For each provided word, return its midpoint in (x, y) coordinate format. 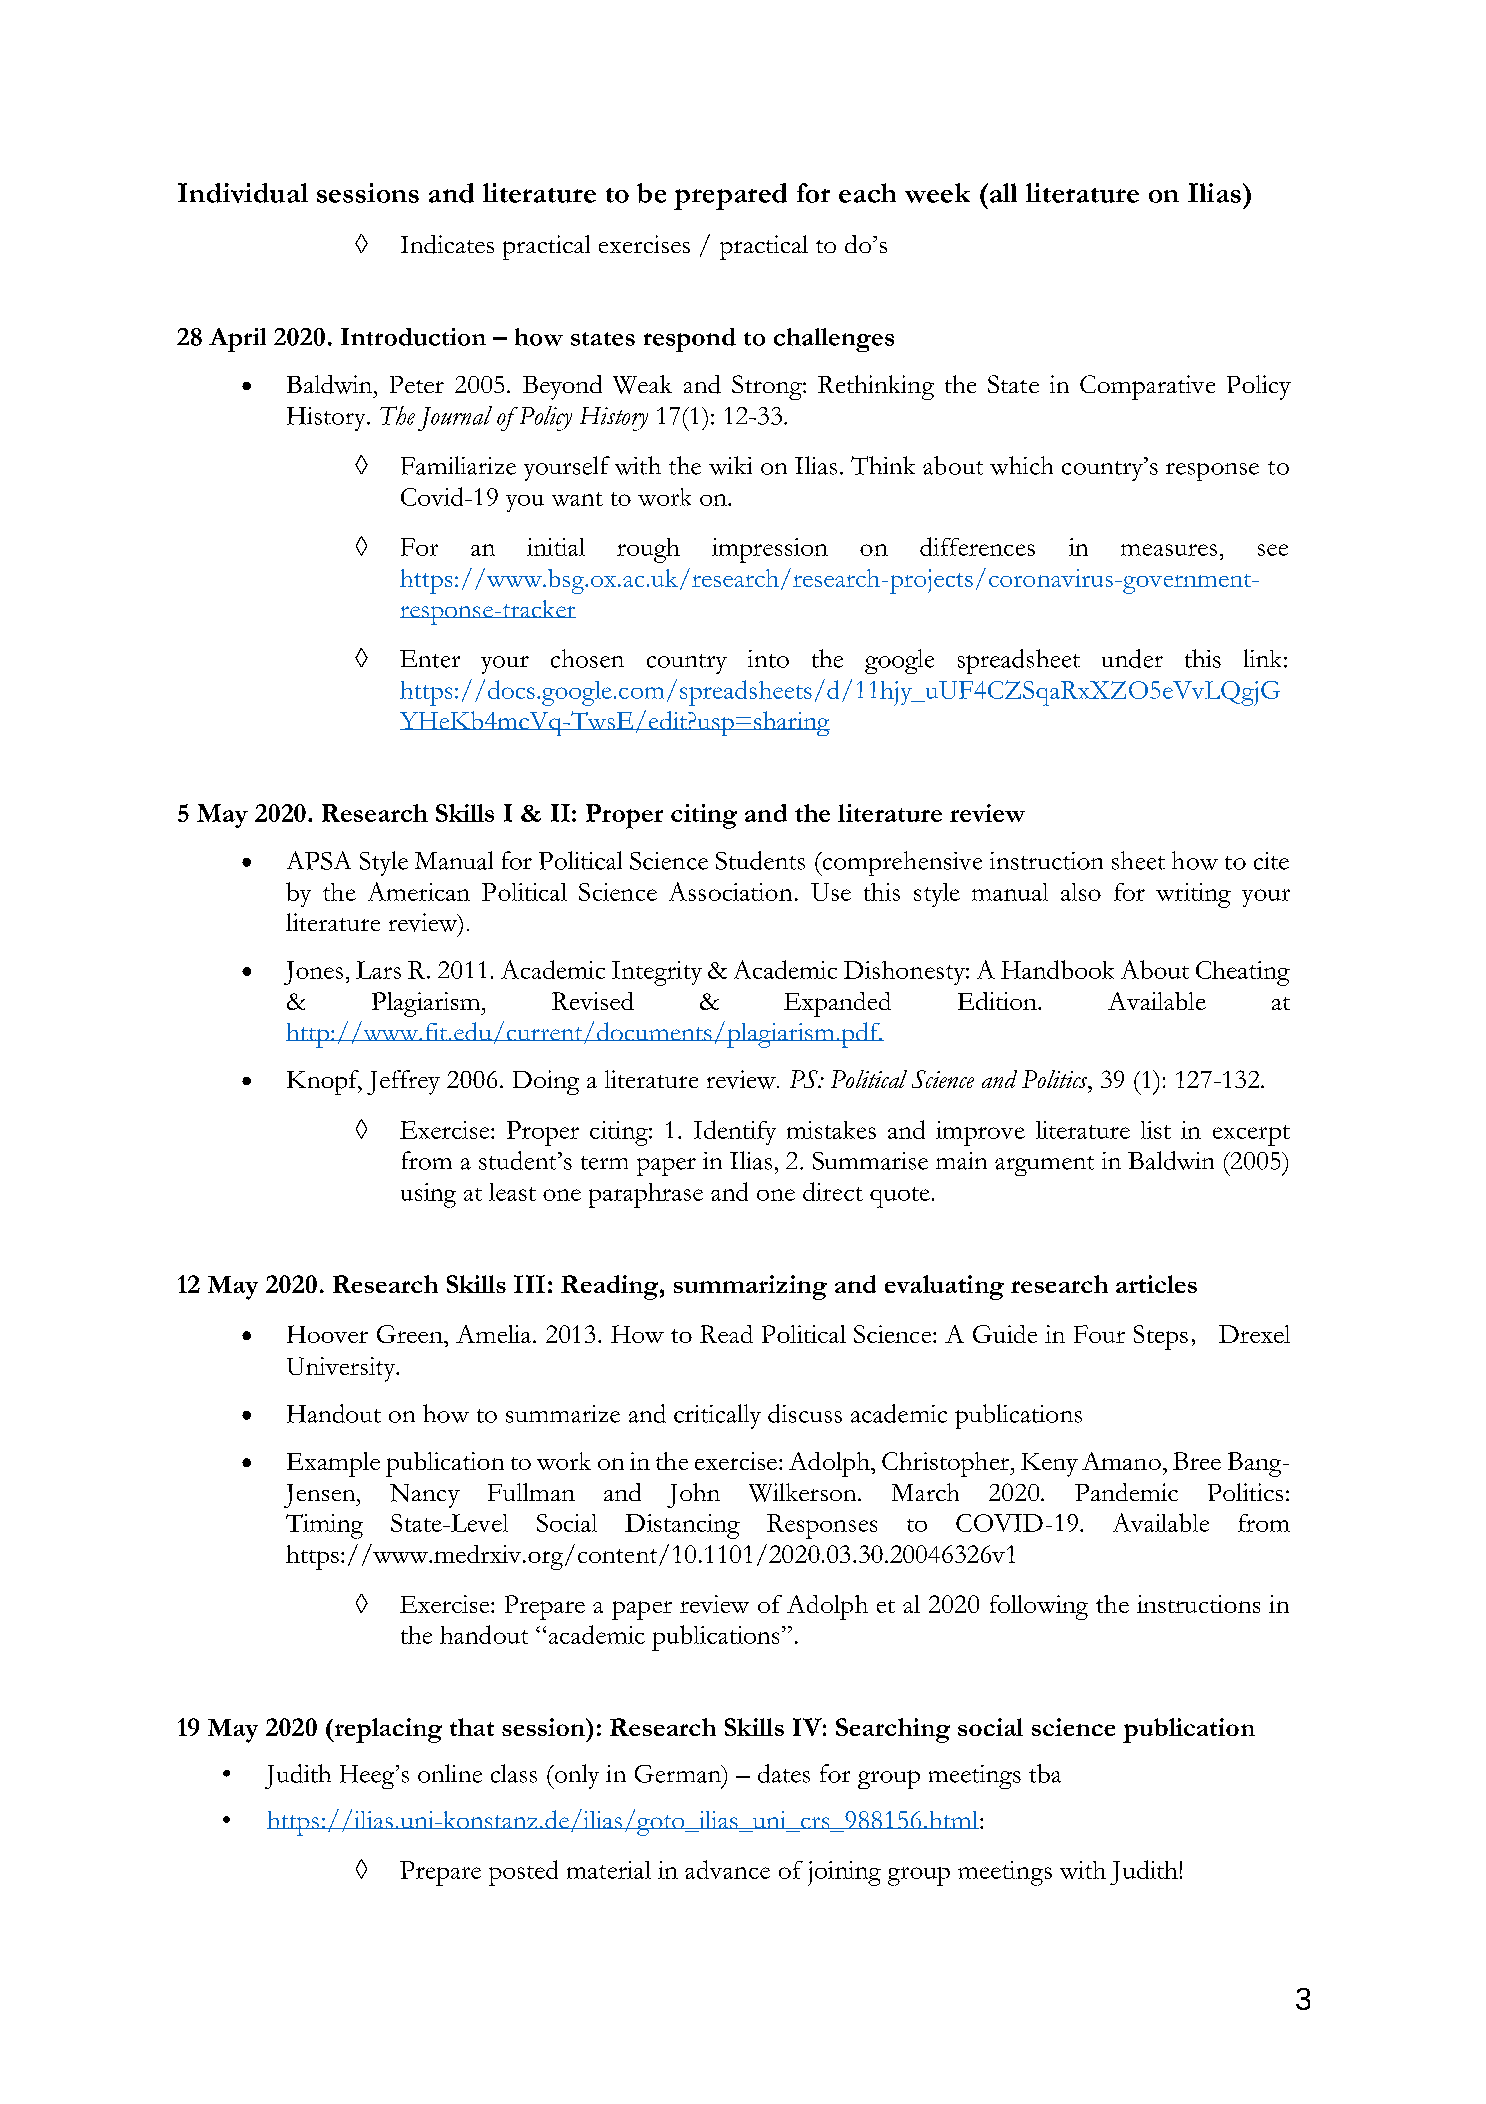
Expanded (837, 1004)
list (1156, 1130)
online (450, 1773)
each (867, 193)
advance (727, 1869)
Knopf (324, 1082)
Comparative (1147, 387)
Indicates (447, 244)
